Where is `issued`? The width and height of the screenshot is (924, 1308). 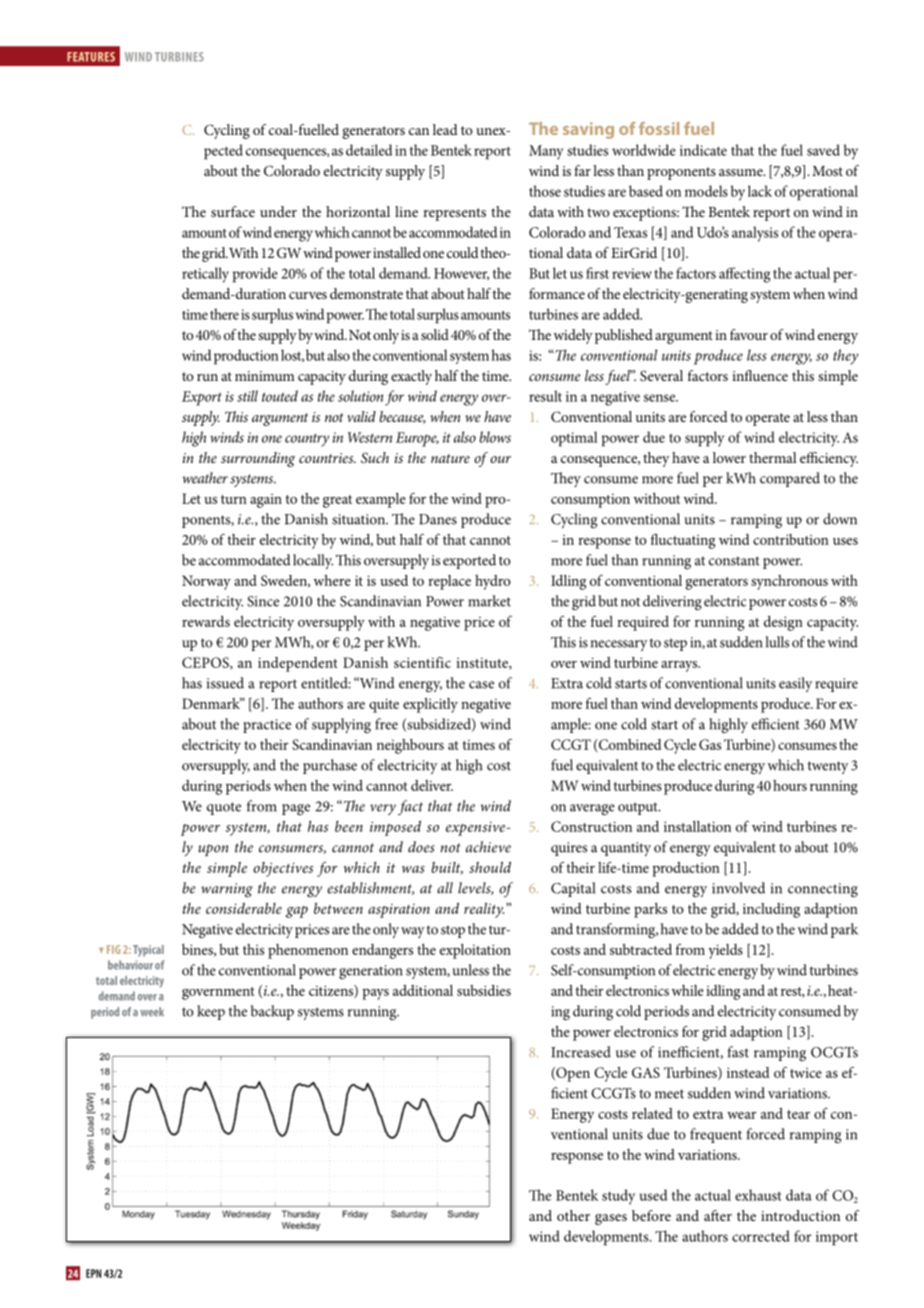 issued is located at coordinates (225, 683).
